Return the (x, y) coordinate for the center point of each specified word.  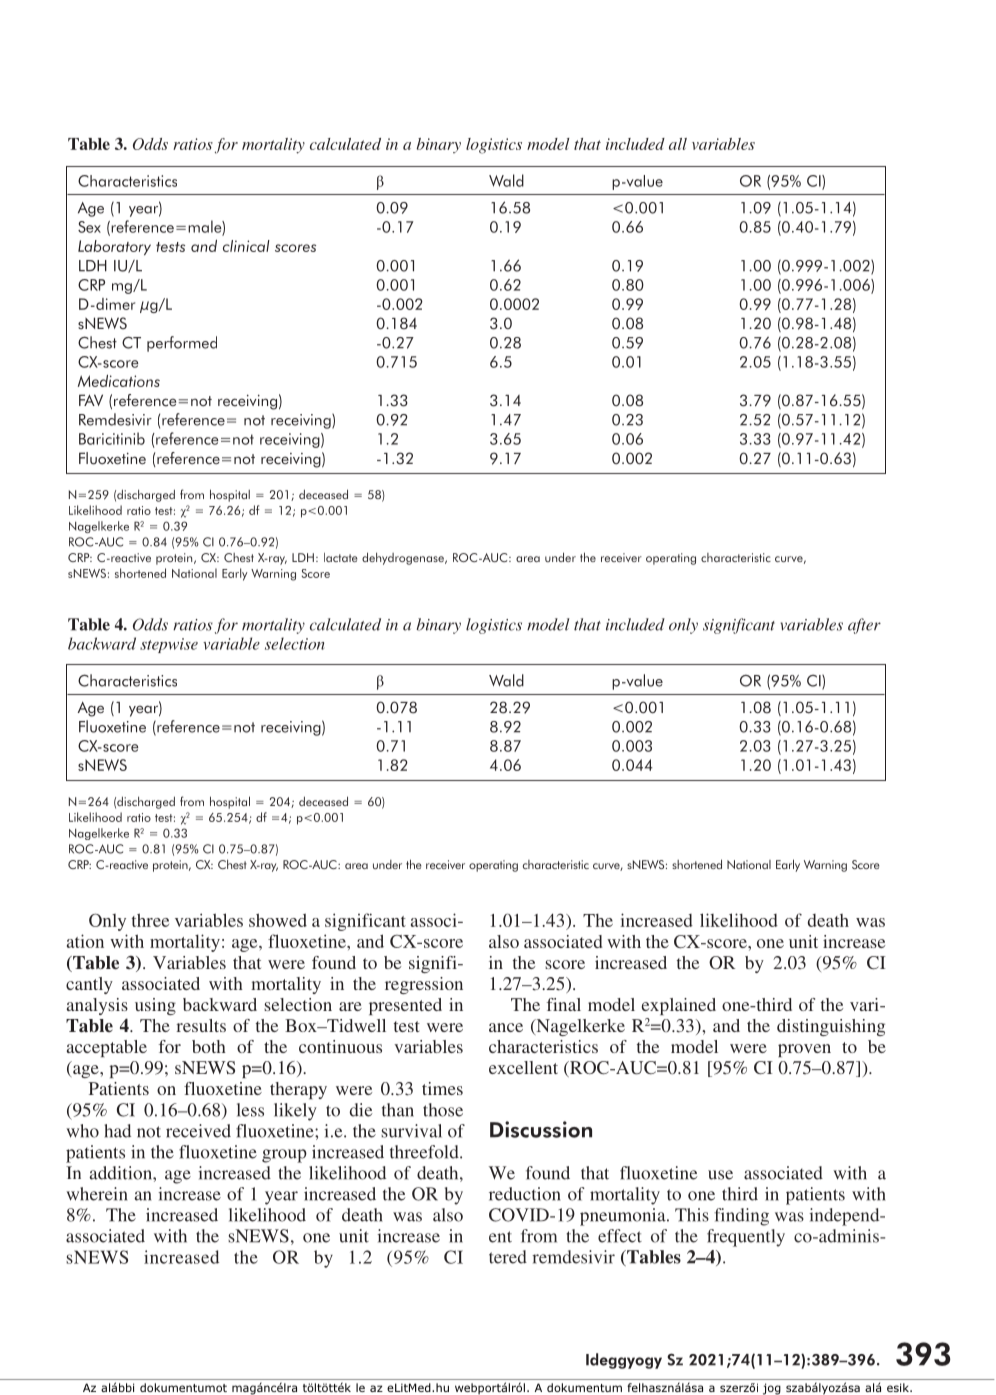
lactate (341, 557)
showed (278, 920)
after (864, 626)
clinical (246, 246)
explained (679, 1006)
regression (424, 985)
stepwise (169, 645)
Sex (89, 227)
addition (121, 1173)
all (678, 144)
